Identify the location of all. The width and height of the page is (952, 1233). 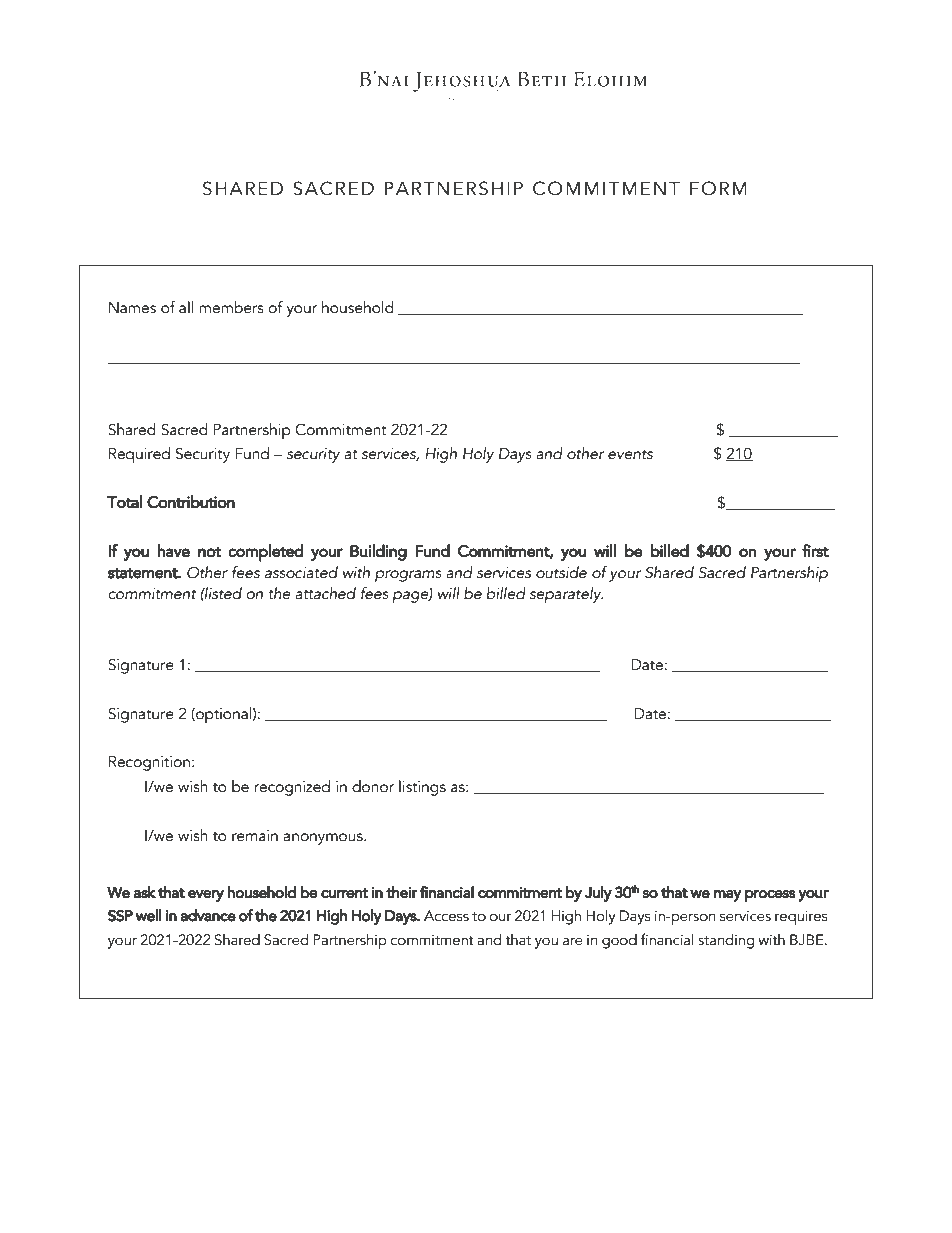
(186, 307).
